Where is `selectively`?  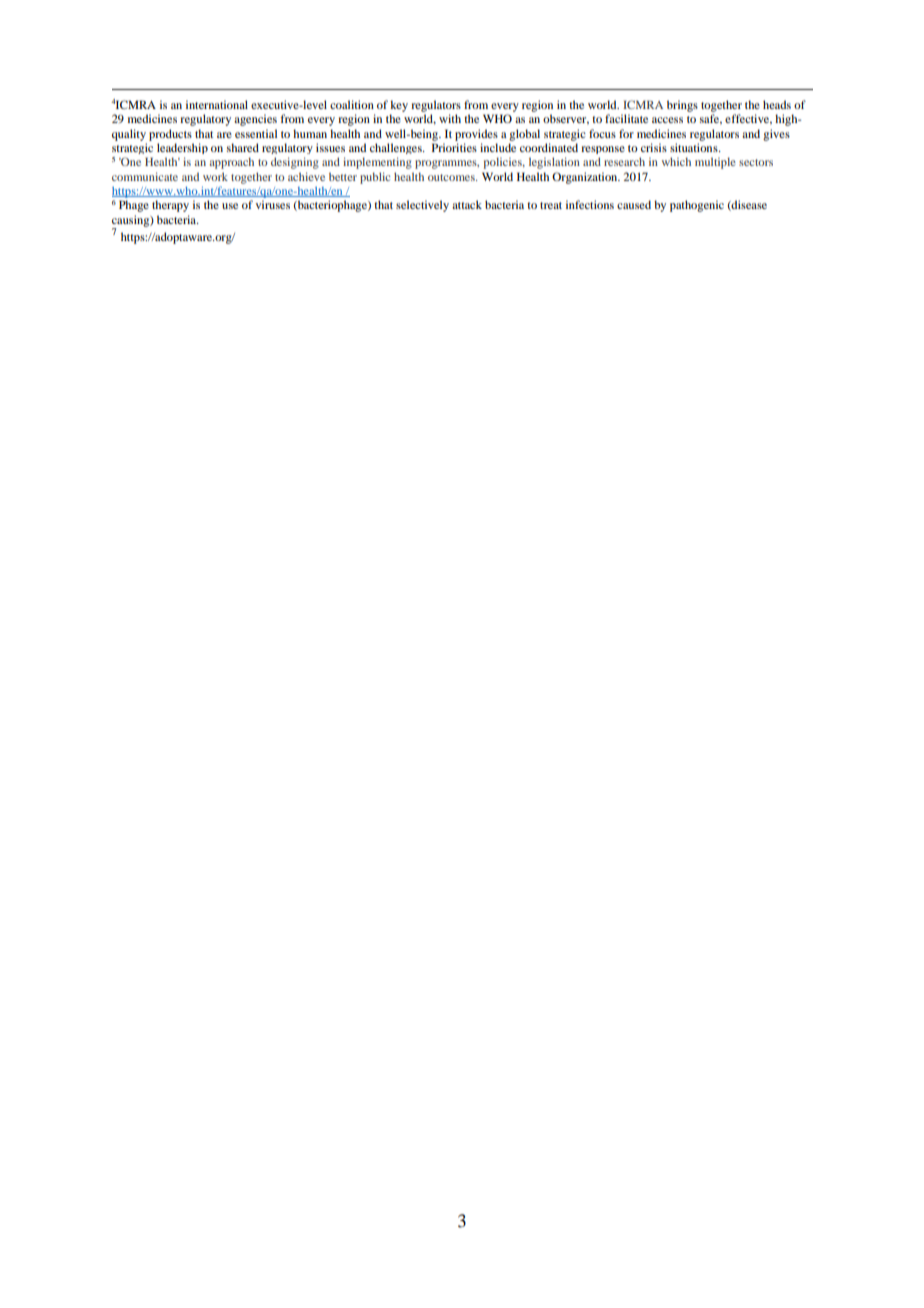
selectively is located at coordinates (422, 206).
